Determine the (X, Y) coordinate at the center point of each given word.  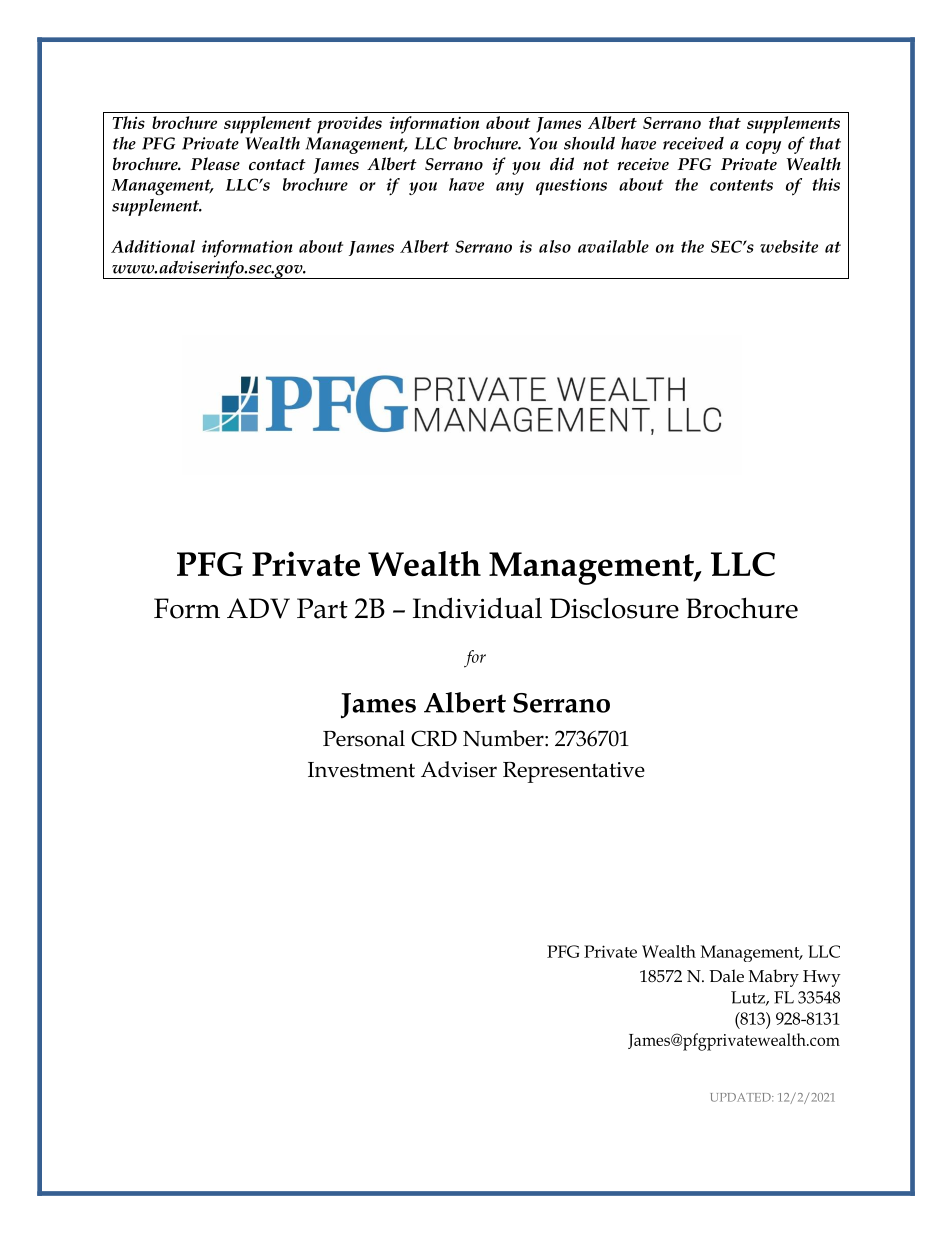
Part (322, 608)
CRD (434, 738)
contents (741, 185)
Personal (364, 738)
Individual (477, 608)
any (510, 188)
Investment (361, 770)
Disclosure (614, 608)
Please (215, 163)
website (789, 246)
